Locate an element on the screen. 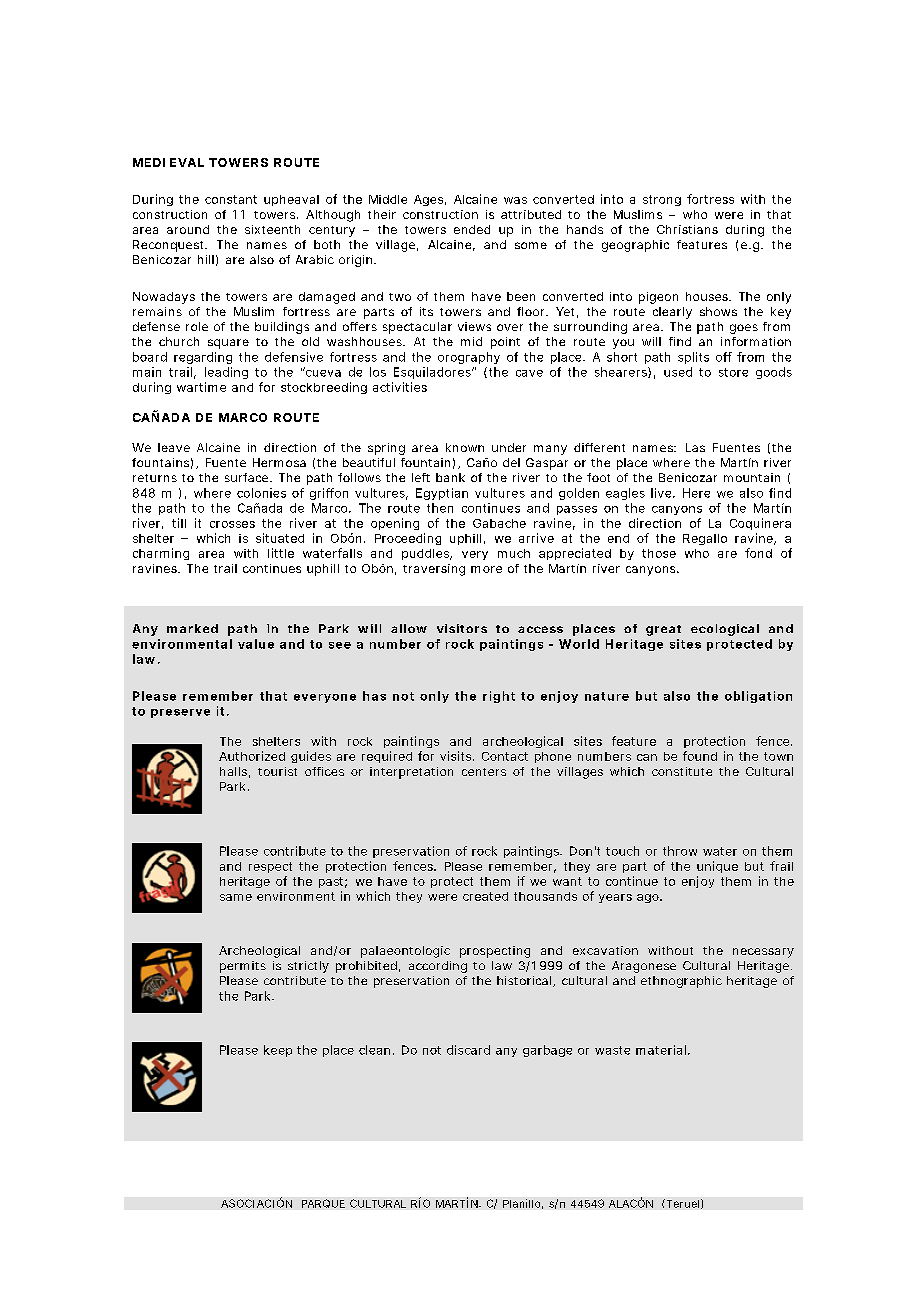  keep is located at coordinates (278, 1051).
